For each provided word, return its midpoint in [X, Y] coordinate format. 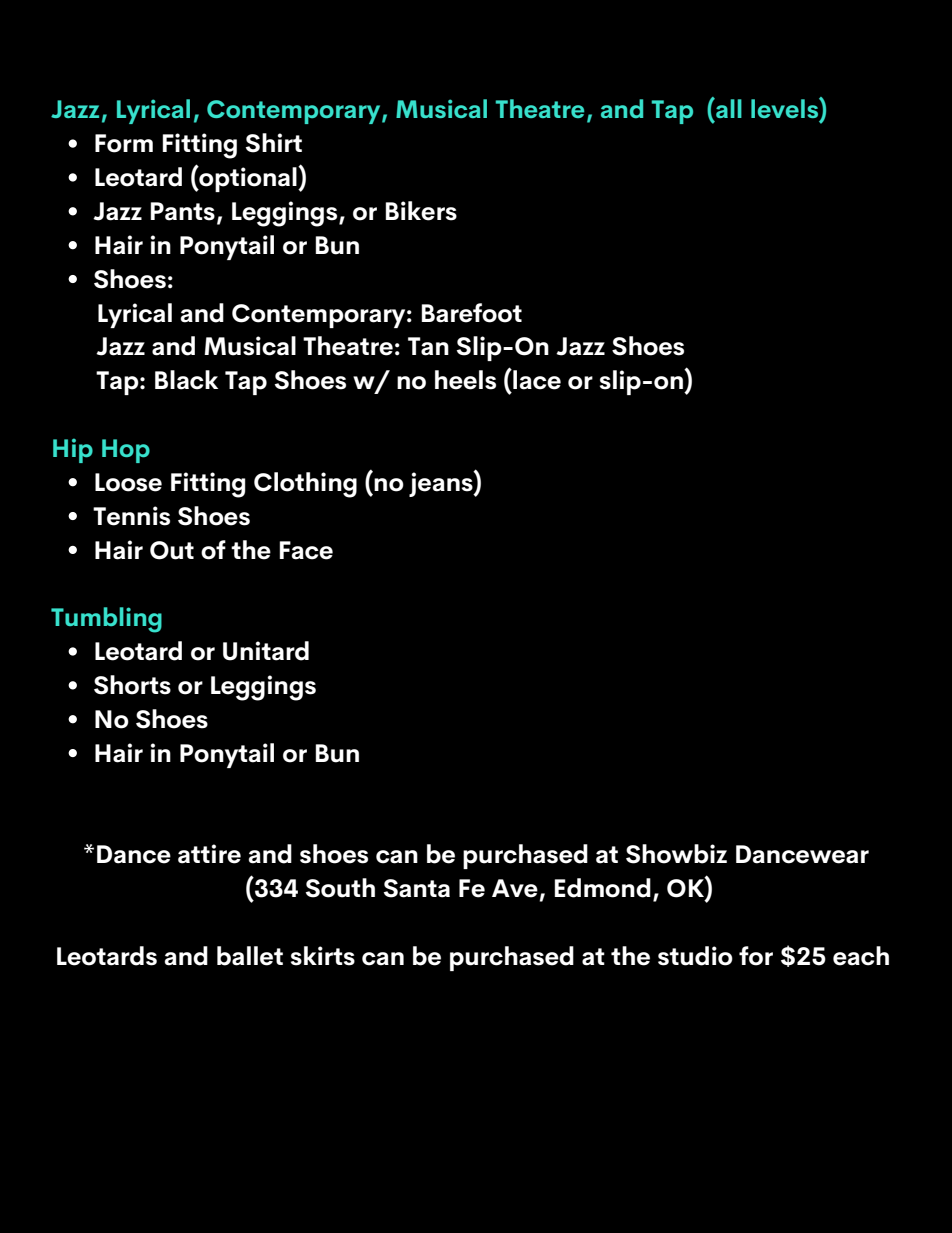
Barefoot [471, 313]
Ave [515, 888]
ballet [250, 956]
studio [695, 956]
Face [306, 550]
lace [536, 379]
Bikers [421, 211]
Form [124, 143]
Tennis [131, 516]
